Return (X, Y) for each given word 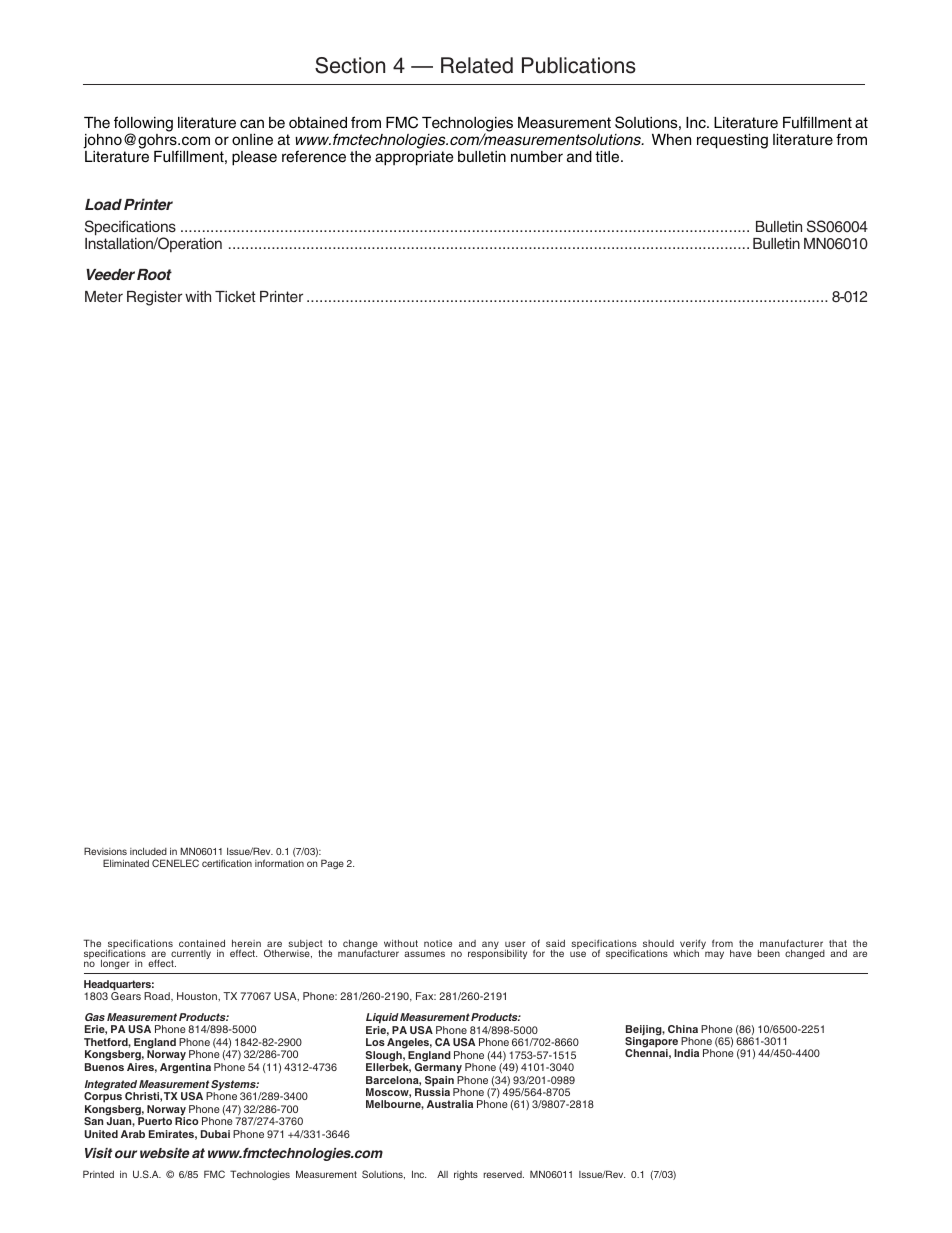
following (143, 125)
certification (227, 863)
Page (332, 864)
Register (154, 298)
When (671, 140)
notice (438, 943)
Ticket (235, 296)
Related (477, 65)
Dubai (215, 1134)
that (838, 943)
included (148, 851)
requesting (732, 141)
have (741, 953)
